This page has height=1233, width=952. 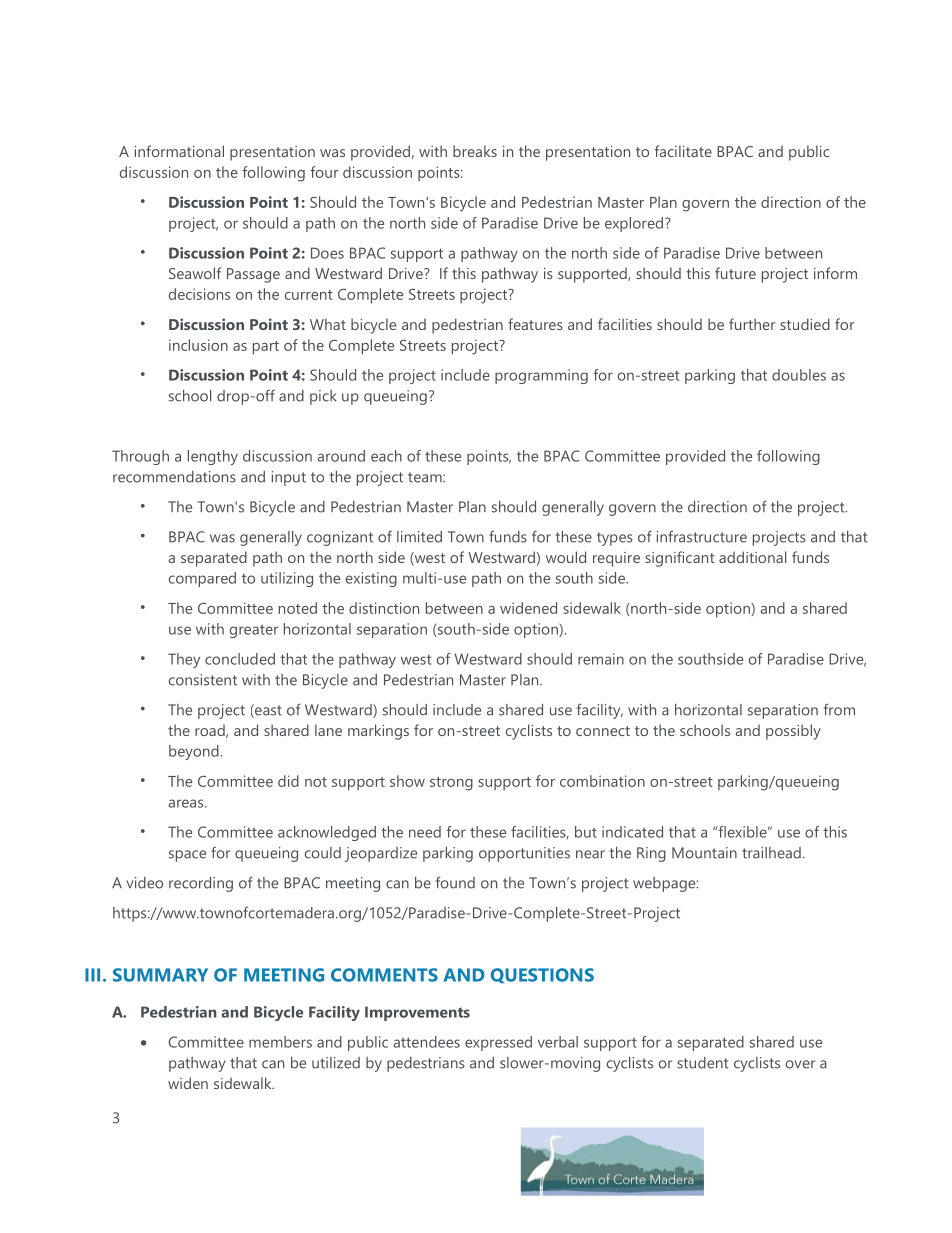 I want to click on team, so click(x=426, y=477).
